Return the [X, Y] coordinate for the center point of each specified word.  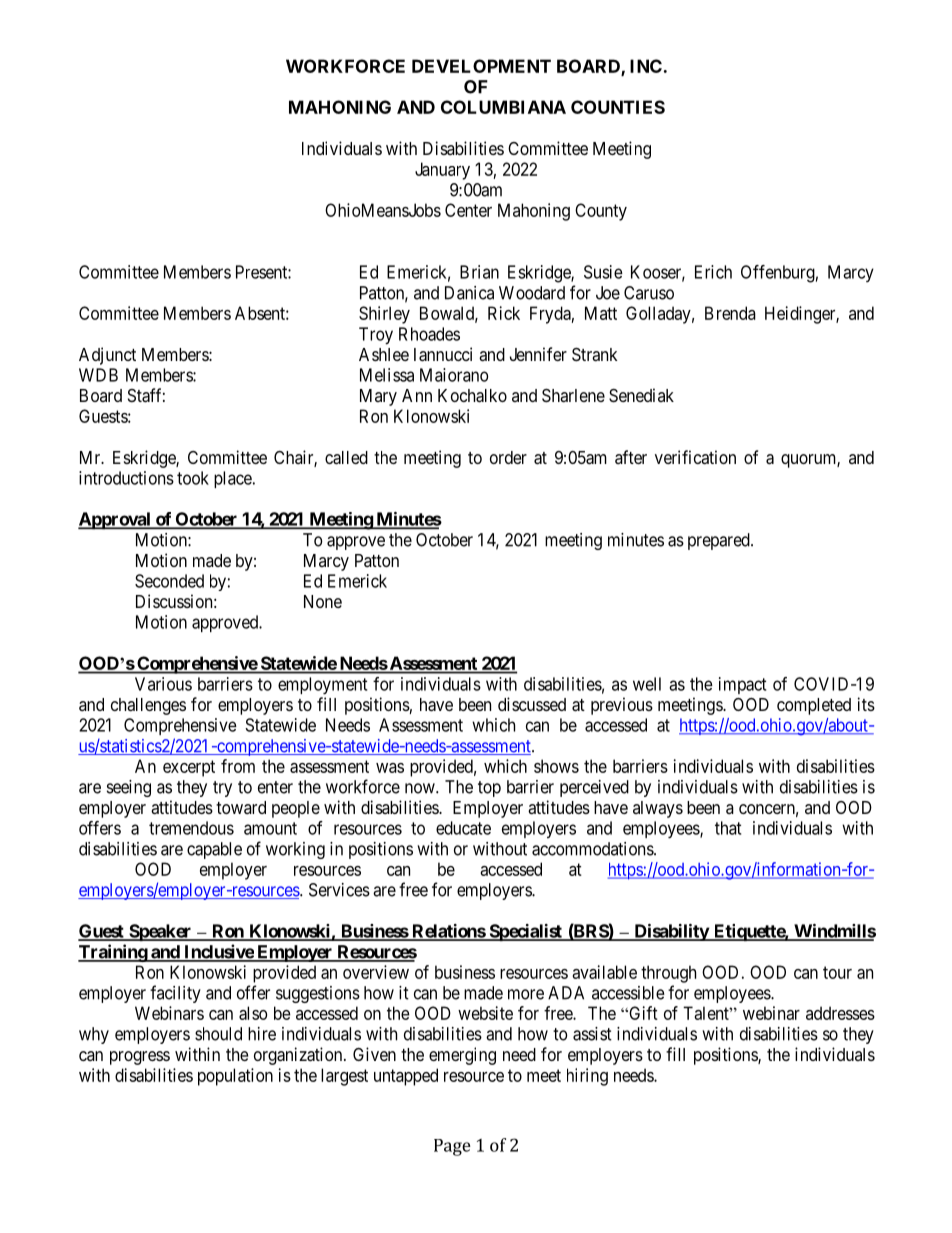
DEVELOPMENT [481, 66]
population [235, 1077]
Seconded [169, 581]
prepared [720, 541]
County [601, 212]
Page [452, 1147]
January [442, 171]
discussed [532, 704]
